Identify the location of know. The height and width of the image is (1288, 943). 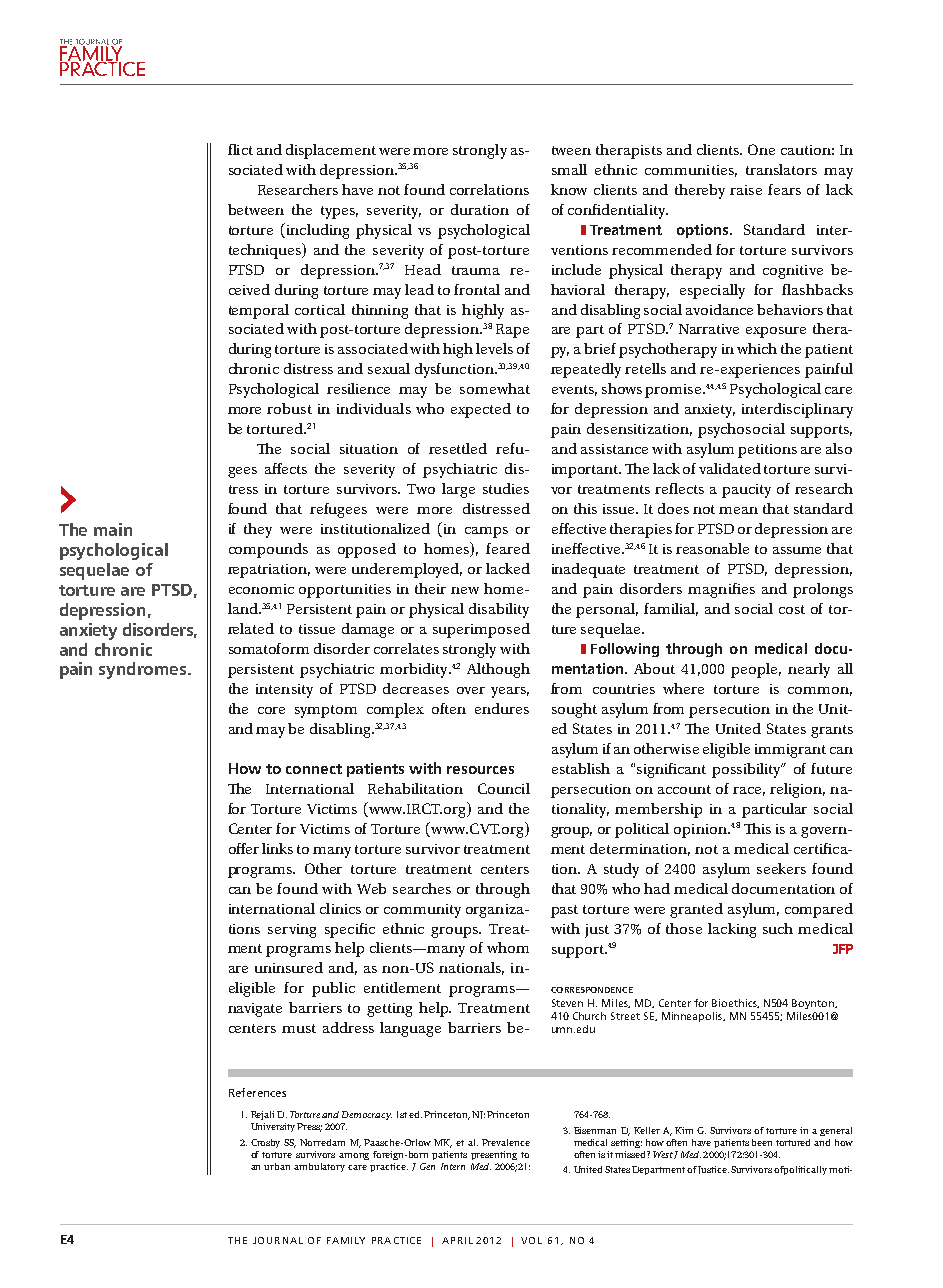
(569, 189).
